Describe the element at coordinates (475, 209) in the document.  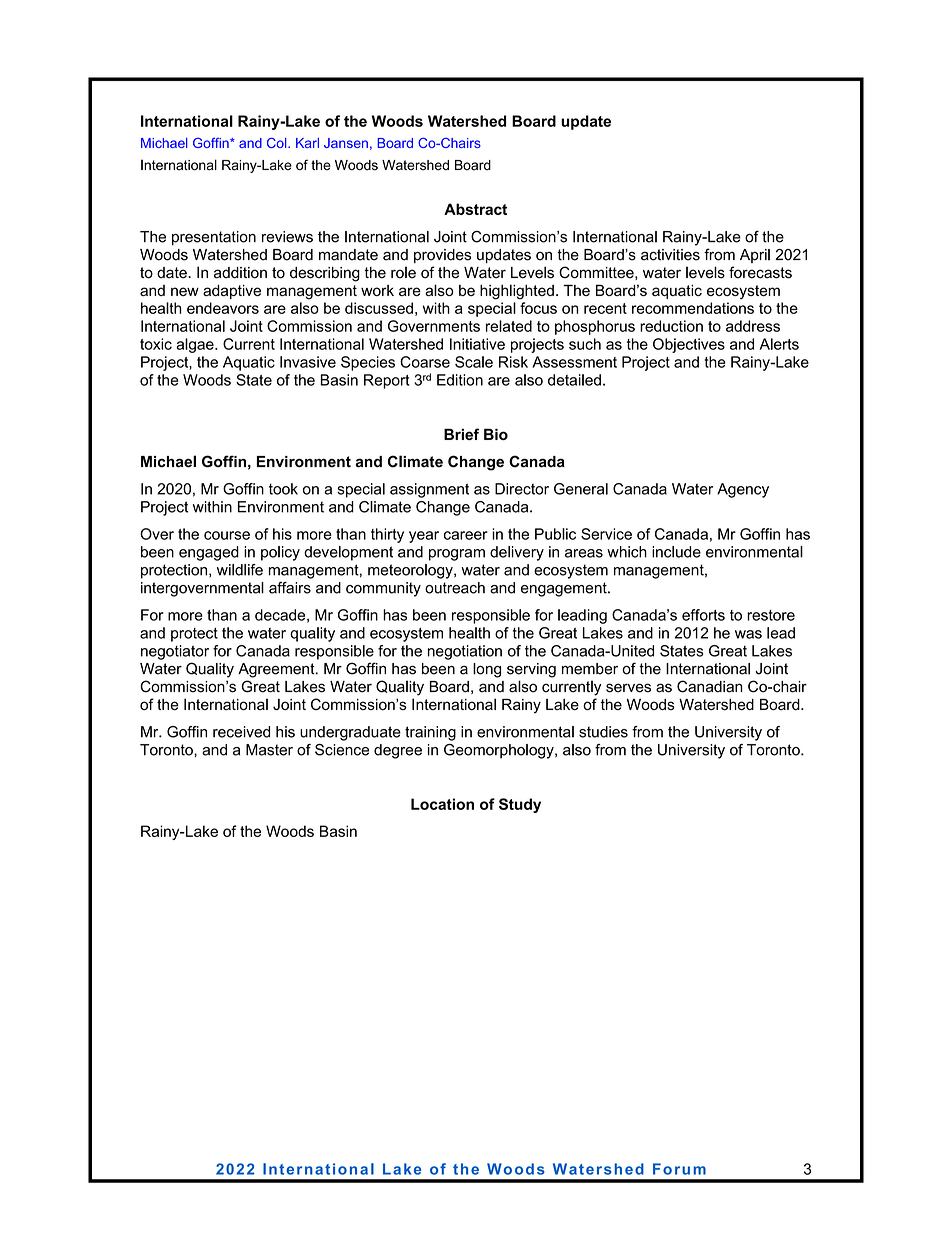
I see `Abstract` at that location.
